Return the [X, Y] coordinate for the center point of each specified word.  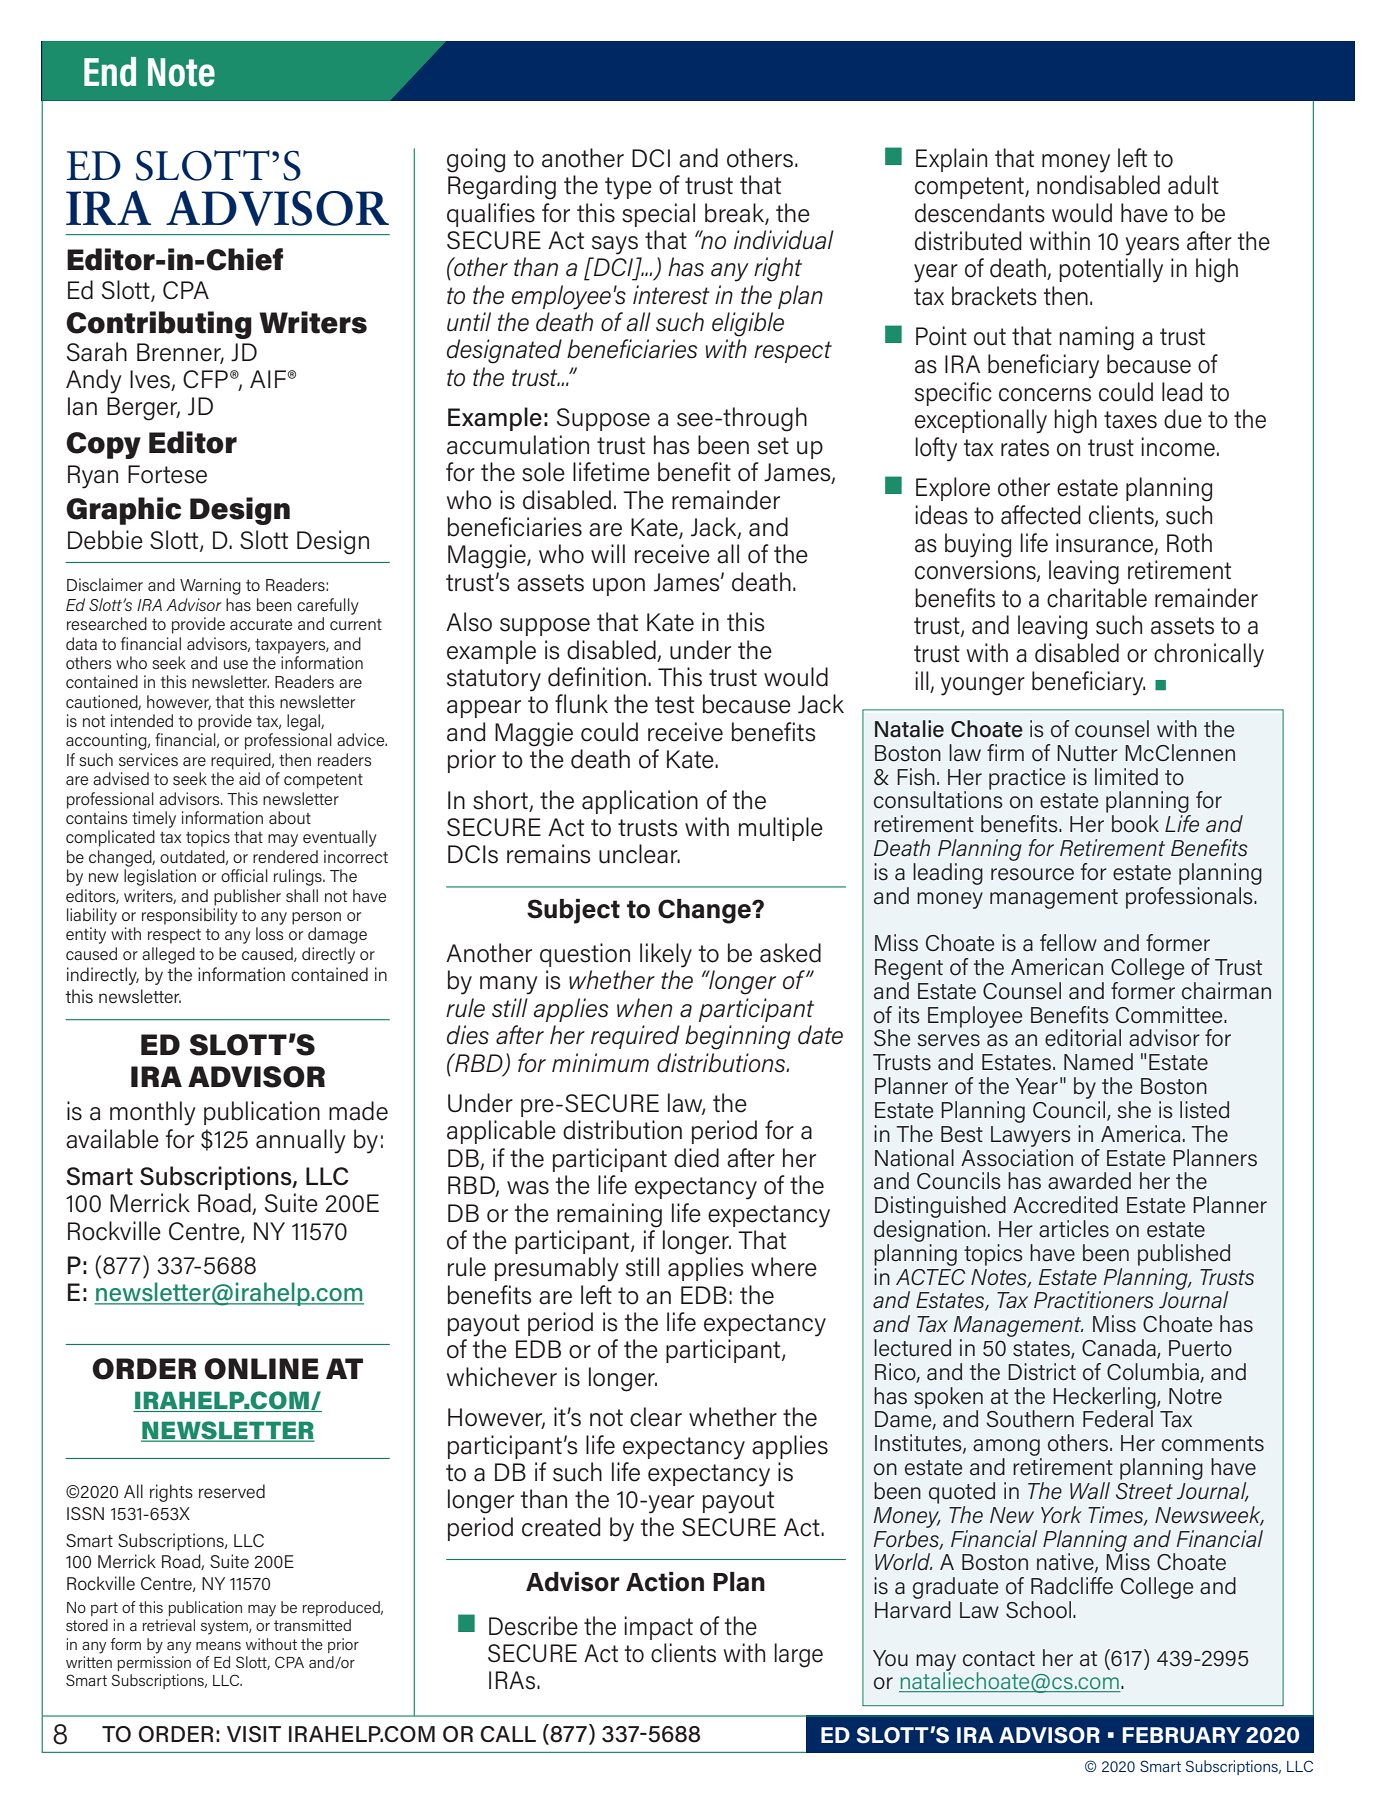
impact [658, 1628]
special [658, 215]
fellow [1068, 943]
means [218, 1646]
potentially [1111, 270]
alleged [168, 955]
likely [666, 955]
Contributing [159, 325]
